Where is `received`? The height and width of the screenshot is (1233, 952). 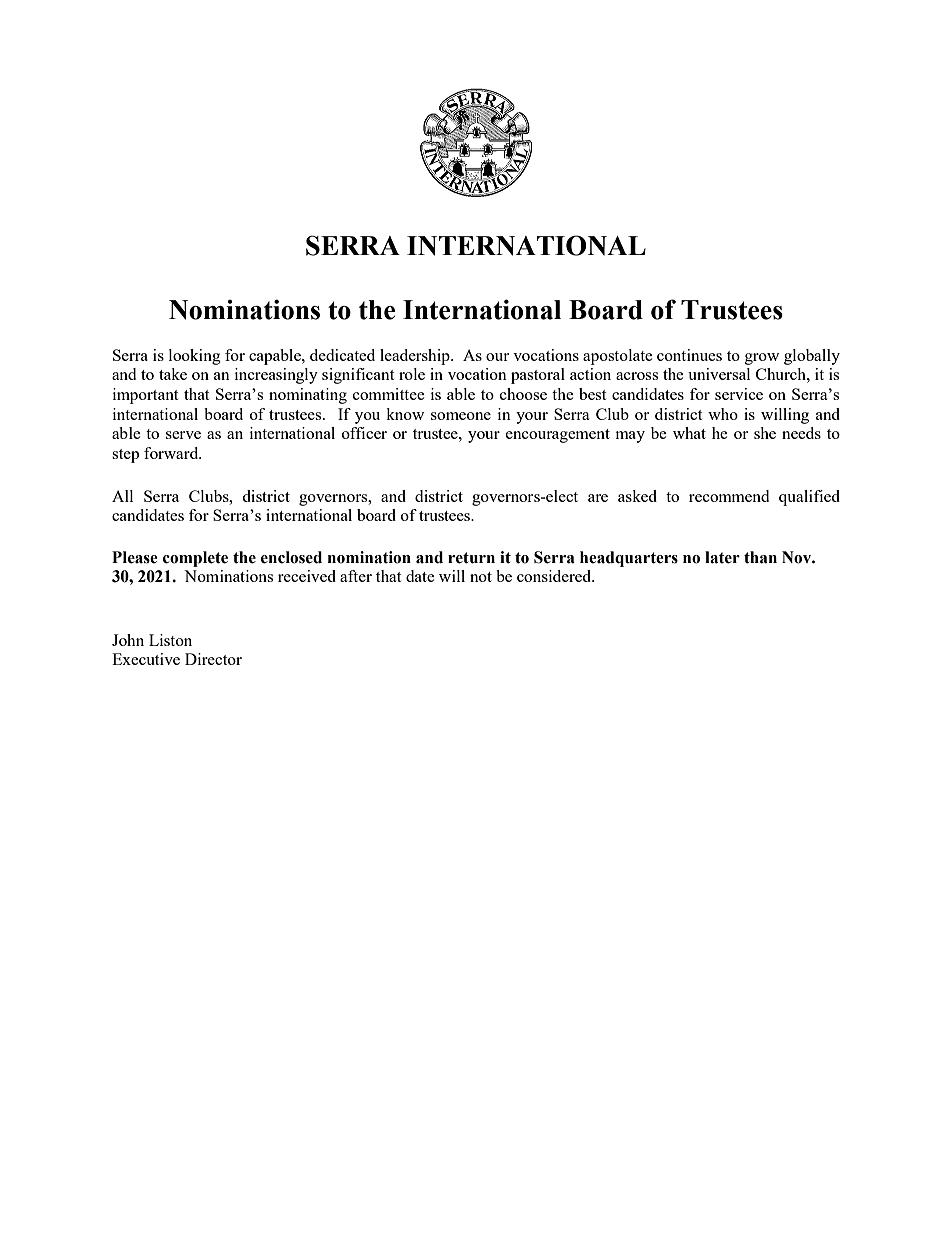 received is located at coordinates (307, 576).
